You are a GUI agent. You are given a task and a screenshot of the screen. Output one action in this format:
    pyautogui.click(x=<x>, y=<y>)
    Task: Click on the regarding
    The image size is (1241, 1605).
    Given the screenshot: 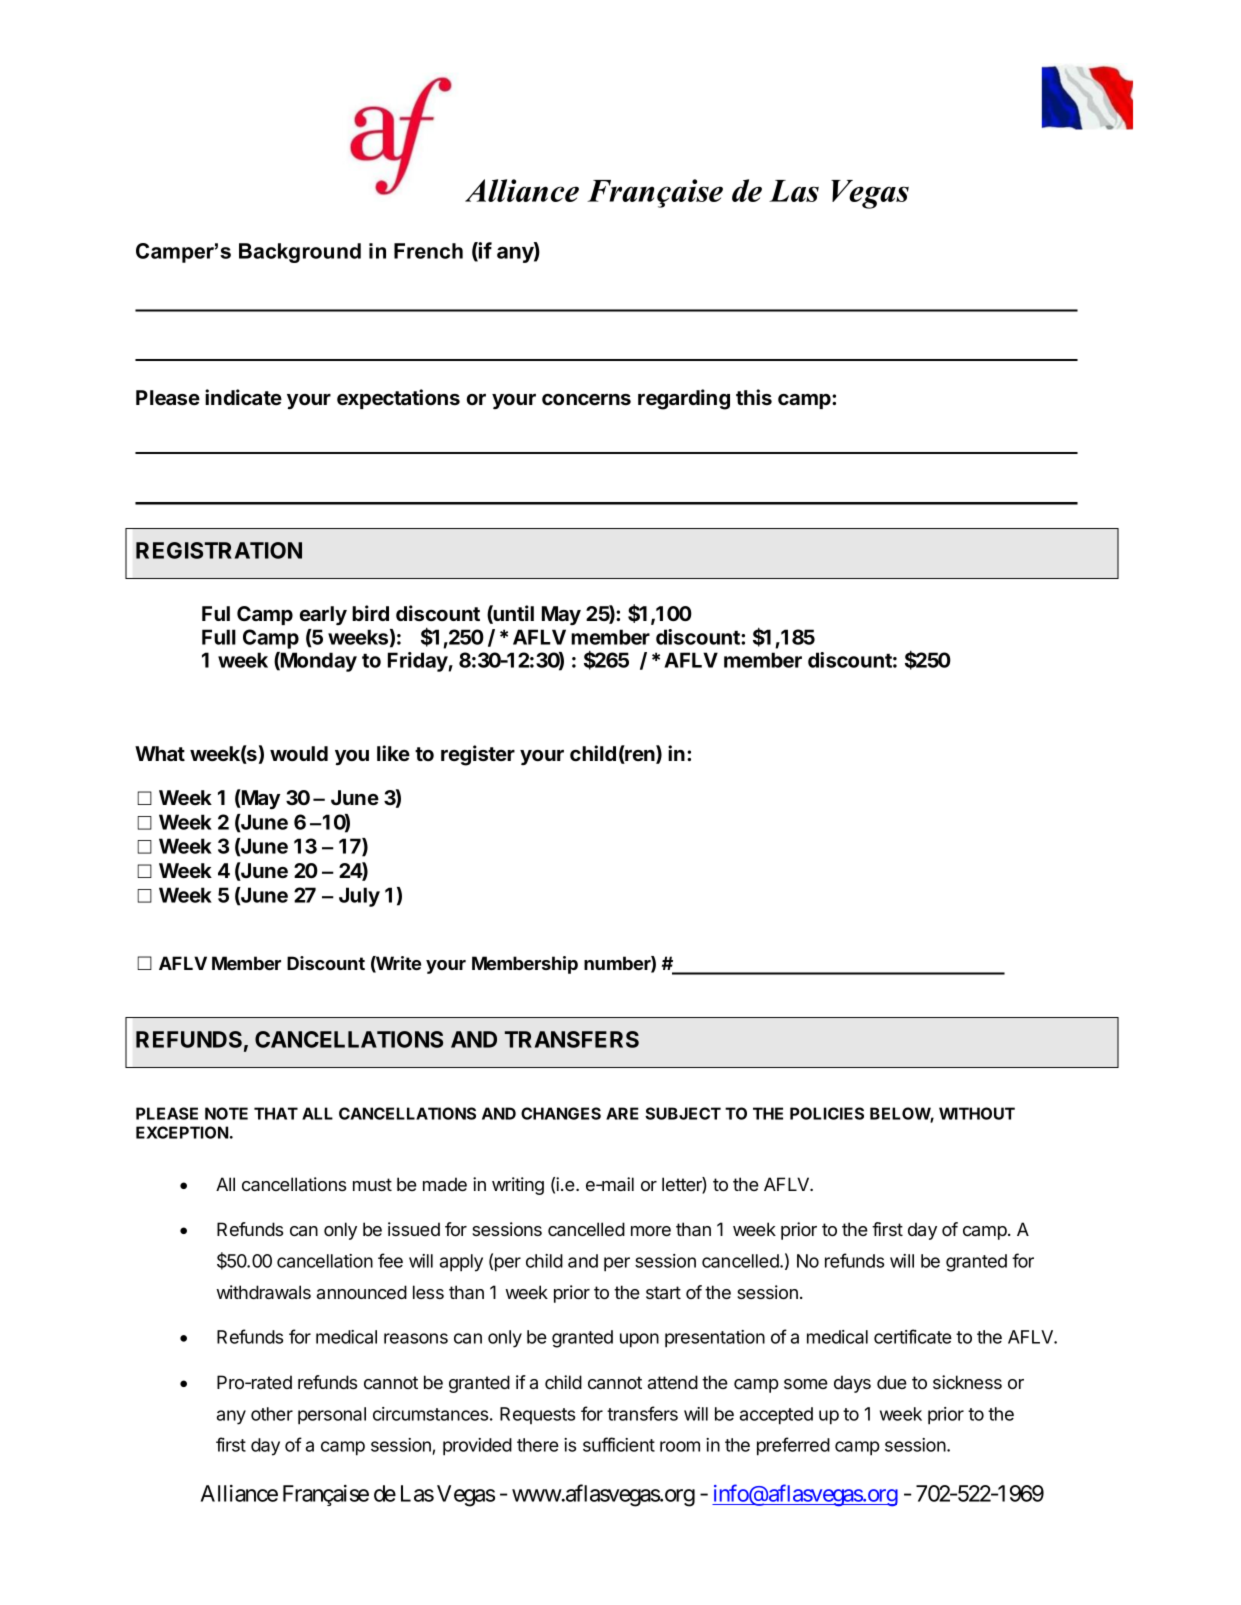 What is the action you would take?
    pyautogui.click(x=684, y=399)
